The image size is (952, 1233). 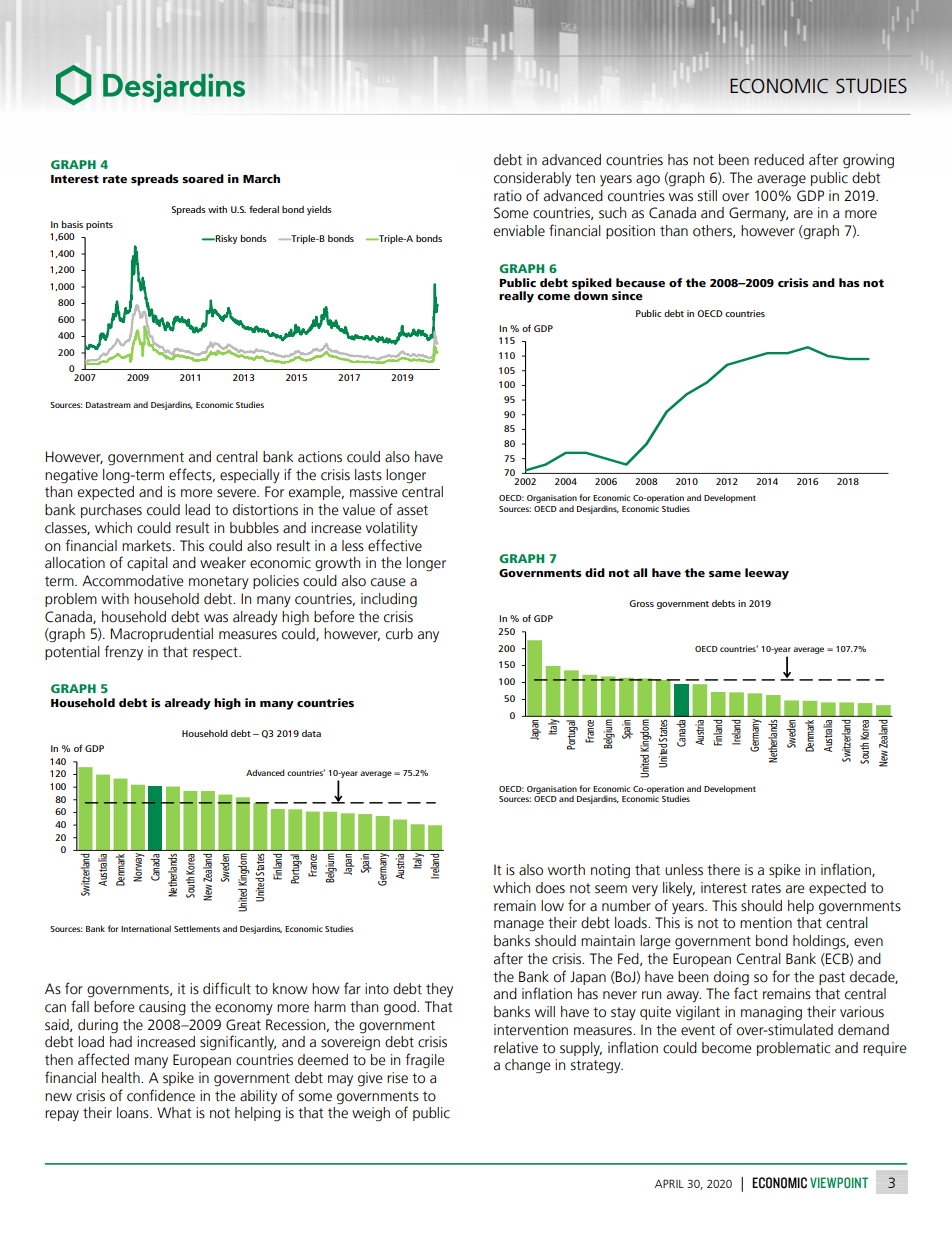 I want to click on What, so click(x=174, y=1113).
